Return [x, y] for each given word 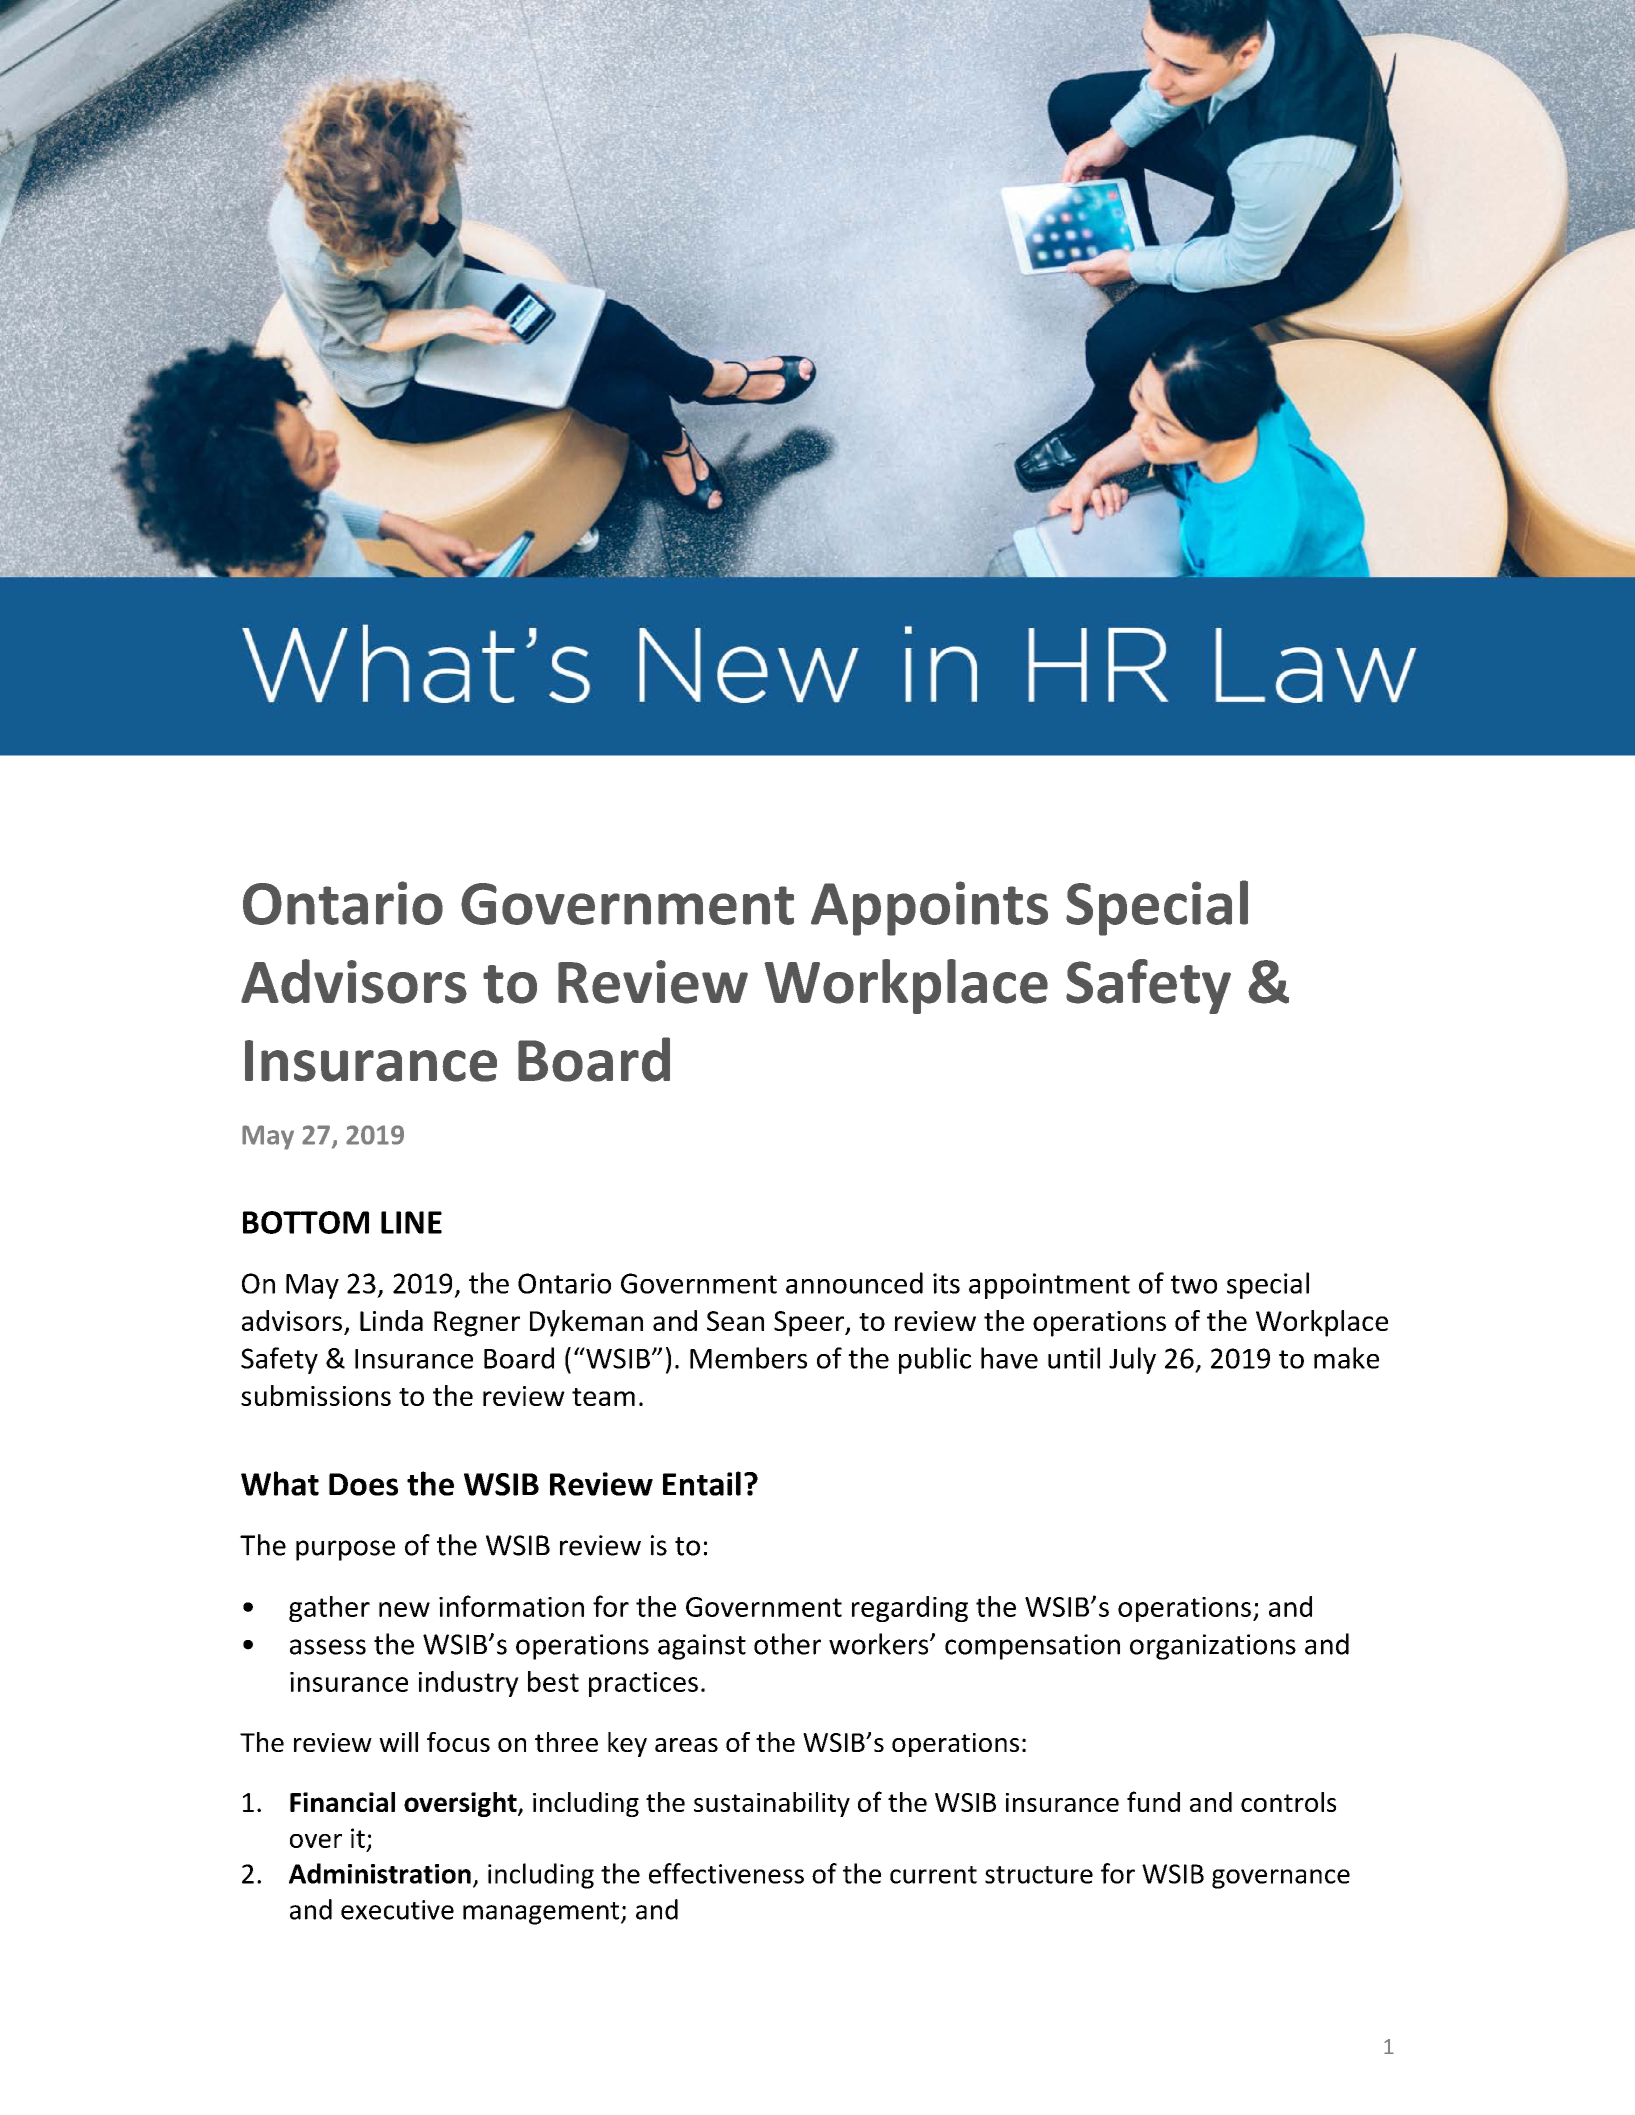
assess [328, 1647]
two [1194, 1284]
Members [748, 1358]
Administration [380, 1873]
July [1132, 1360]
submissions [316, 1395]
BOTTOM [306, 1222]
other [787, 1644]
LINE [411, 1222]
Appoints [929, 908]
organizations [1213, 1647]
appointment [1049, 1286]
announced [854, 1283]
